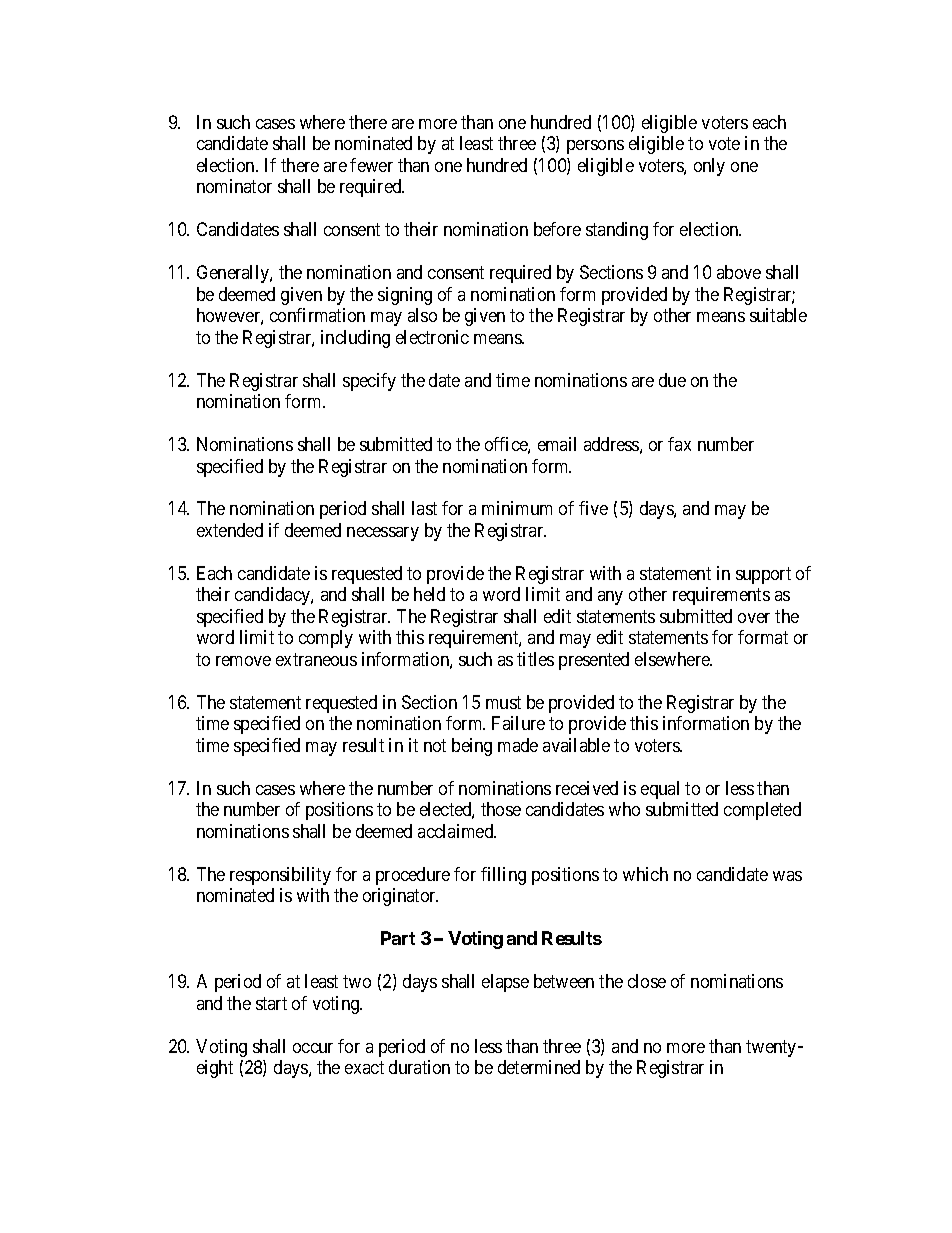  I want to click on those, so click(501, 809).
